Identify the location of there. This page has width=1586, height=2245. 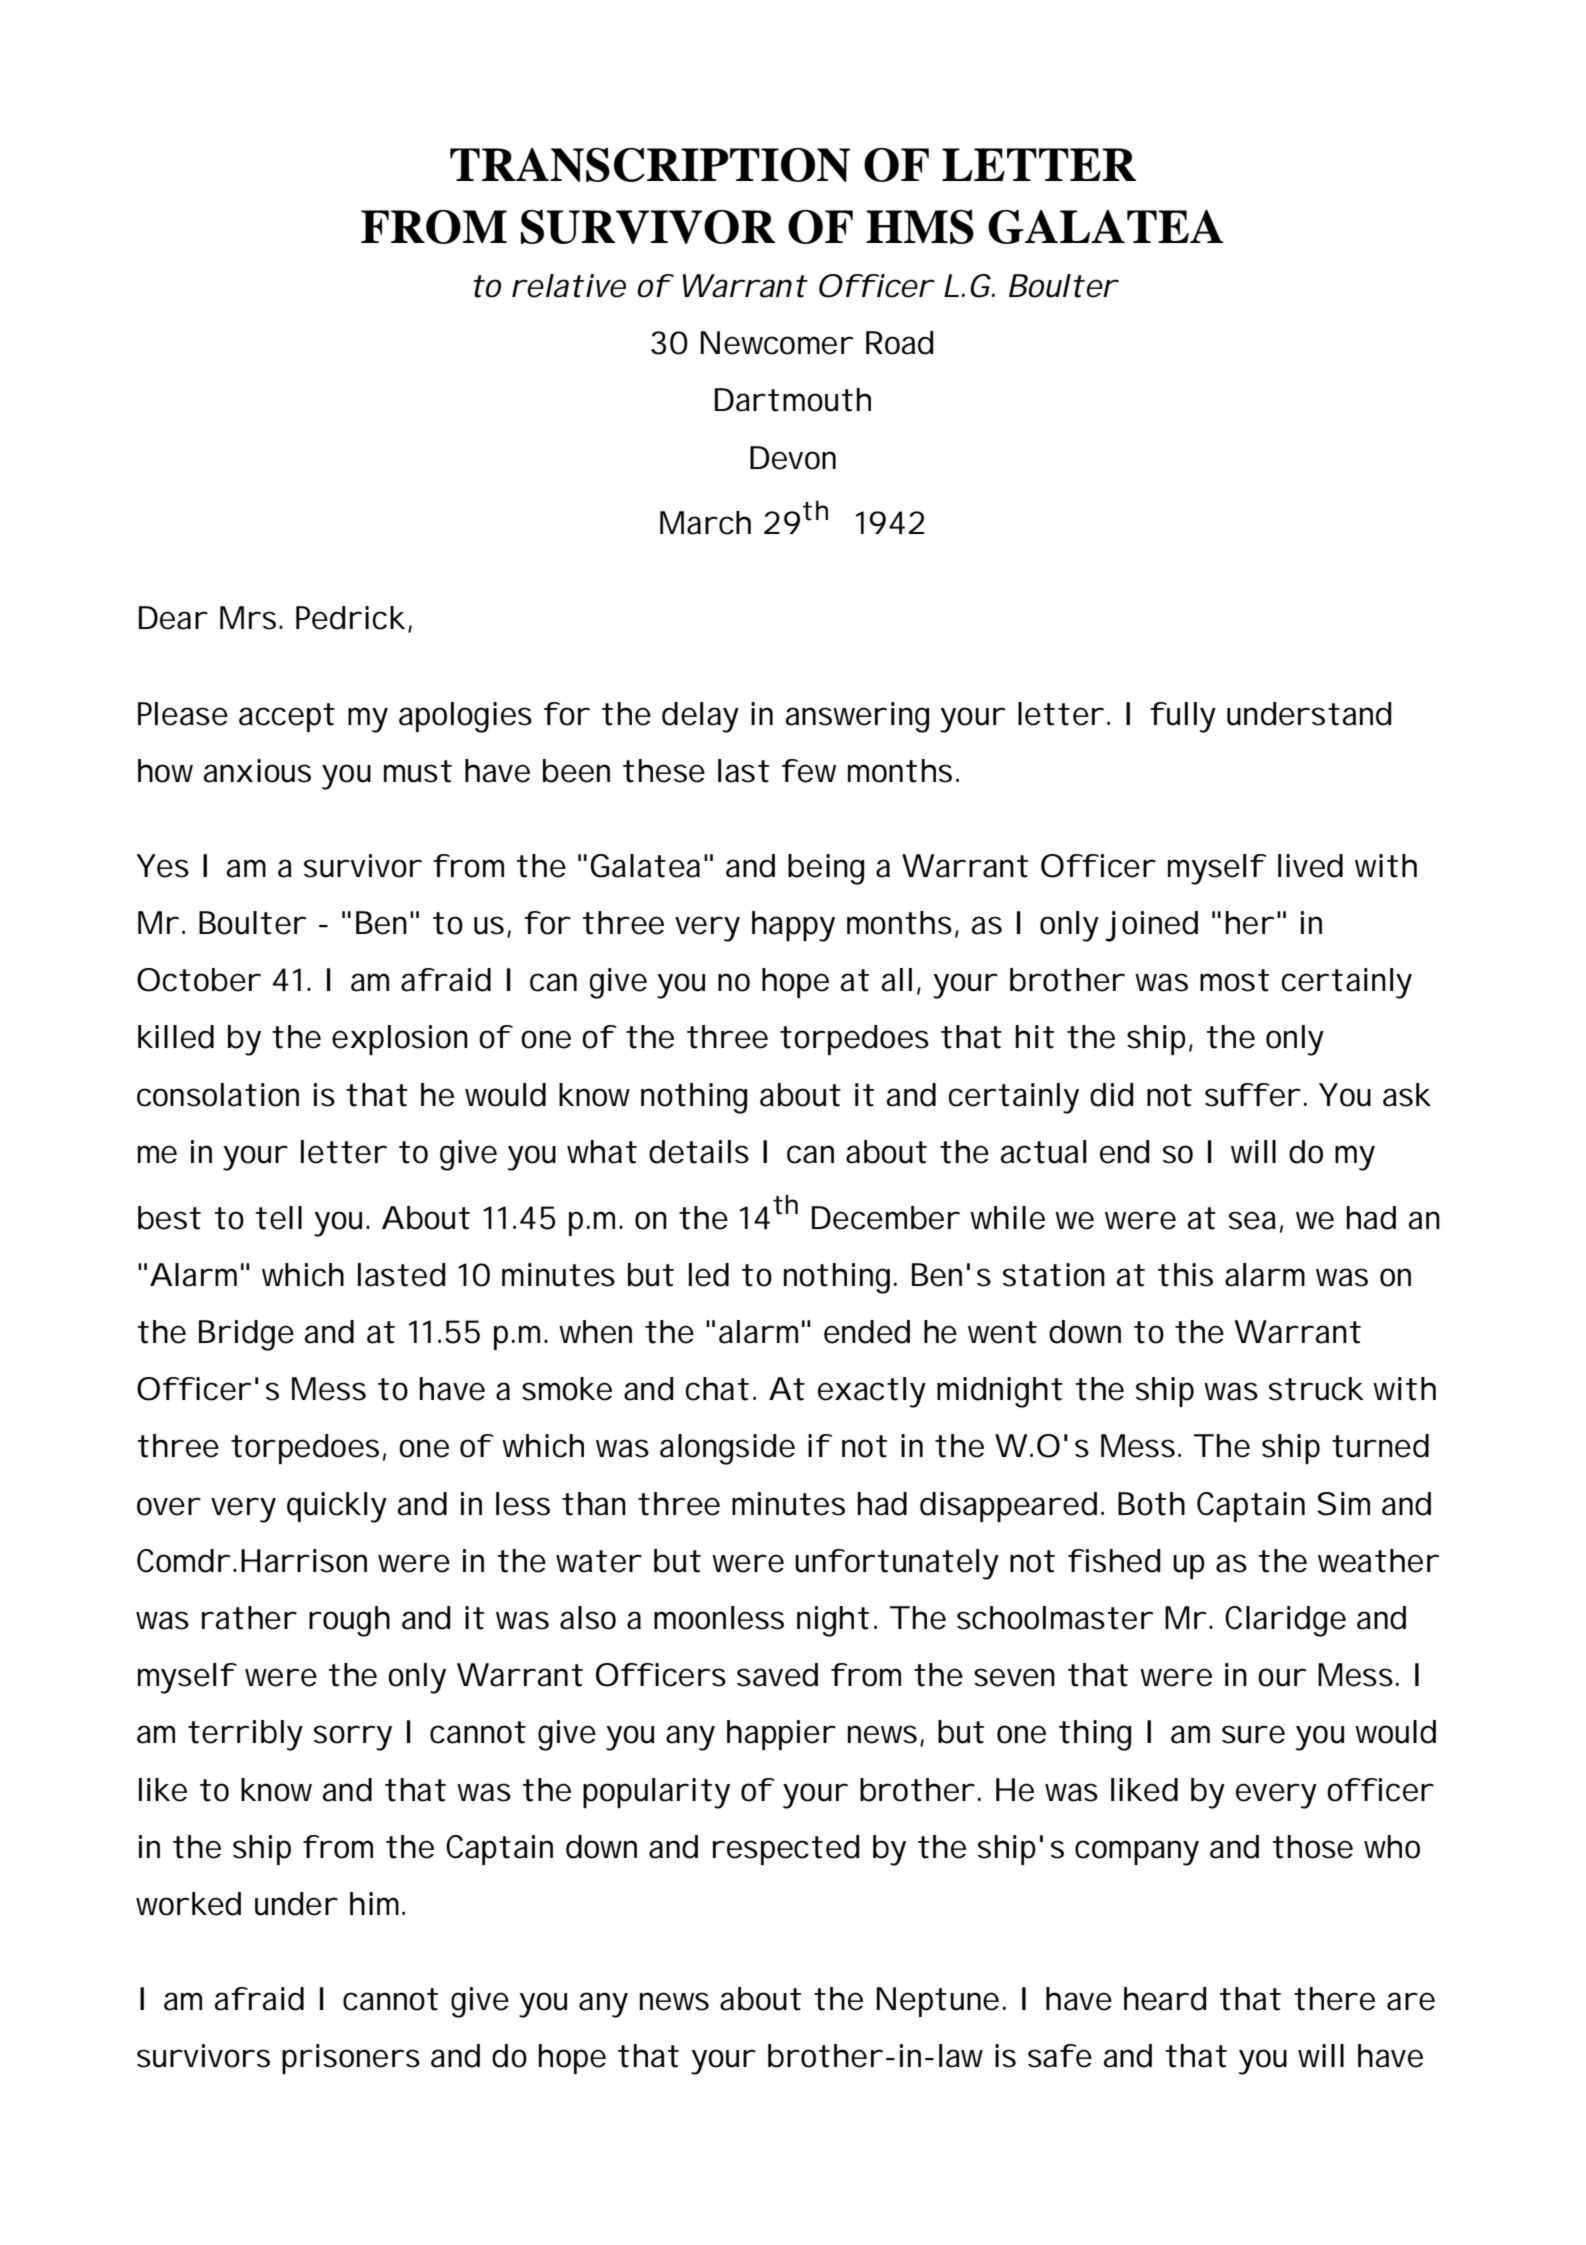
(1334, 1999).
